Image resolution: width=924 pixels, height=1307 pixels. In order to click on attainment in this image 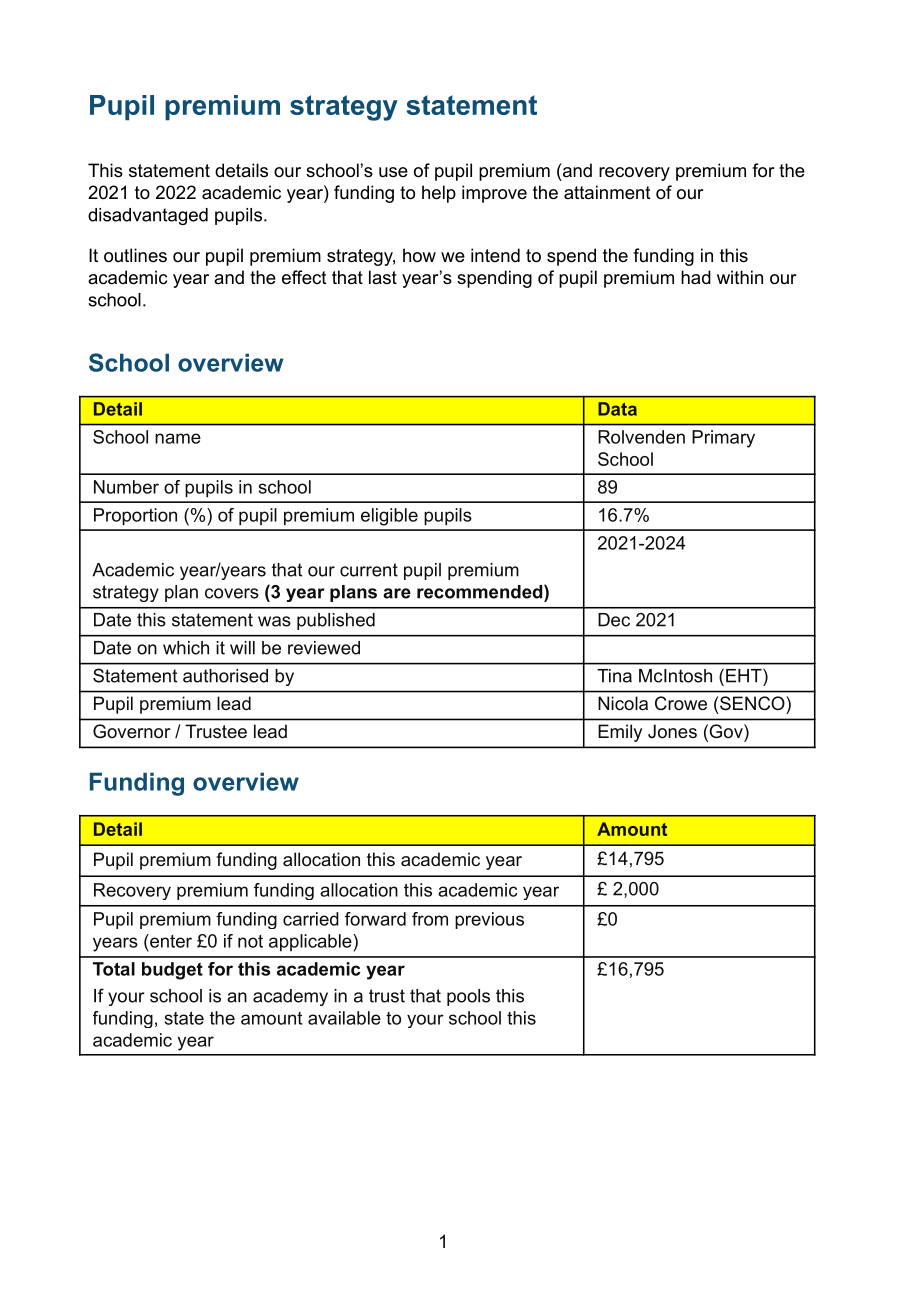, I will do `click(607, 192)`.
